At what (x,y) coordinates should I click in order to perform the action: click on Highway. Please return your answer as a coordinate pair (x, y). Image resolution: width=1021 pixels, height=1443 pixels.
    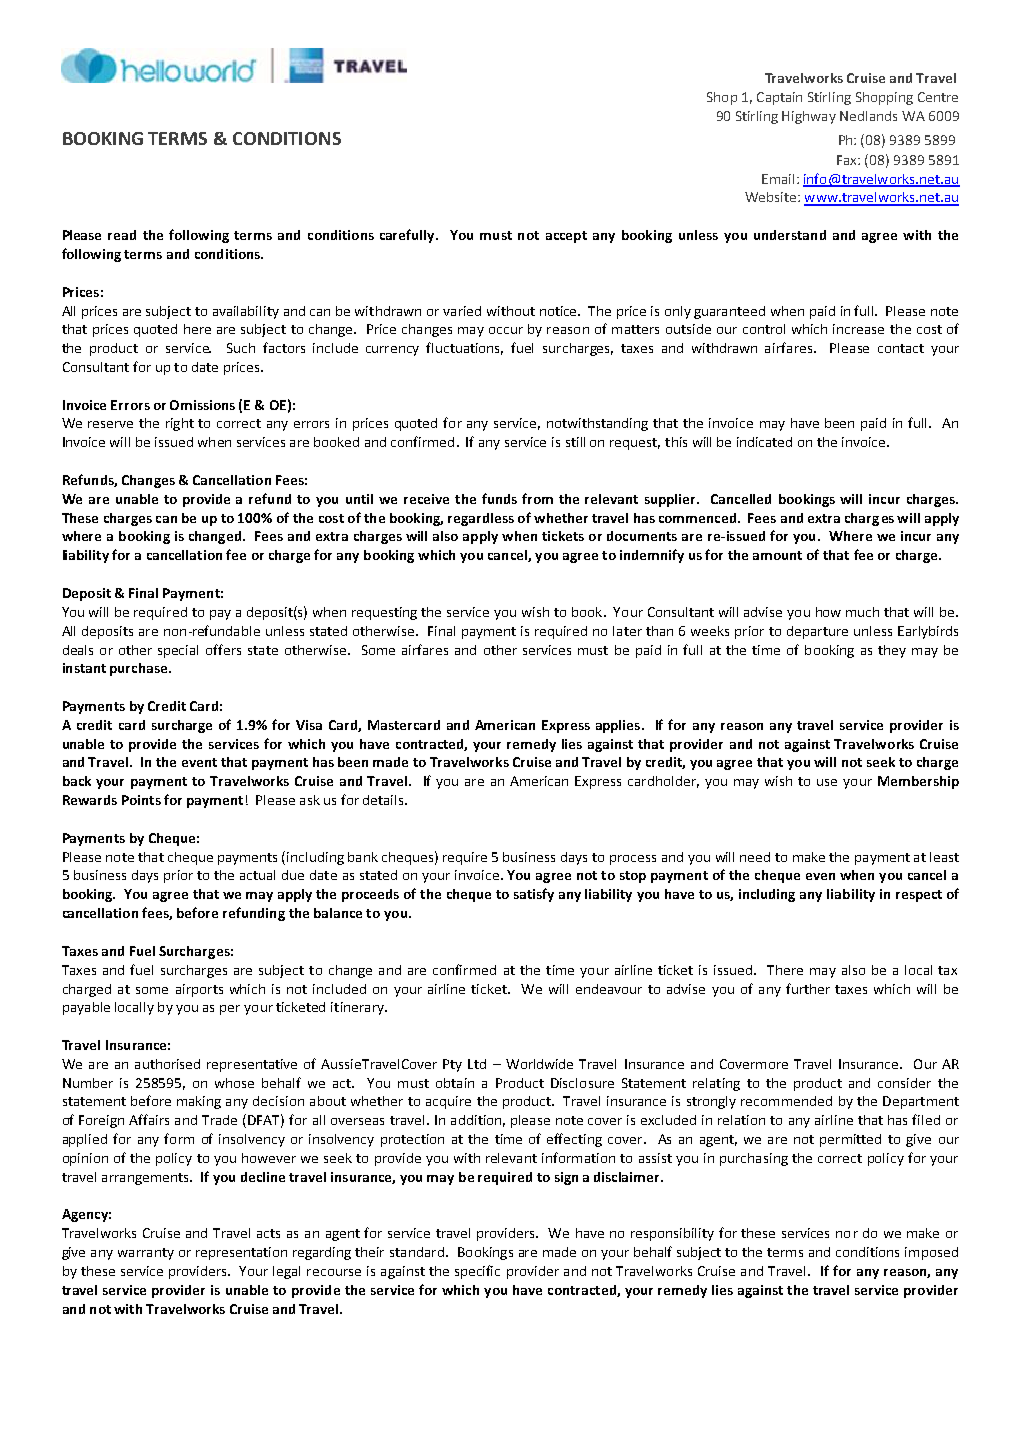
    Looking at the image, I should click on (809, 117).
